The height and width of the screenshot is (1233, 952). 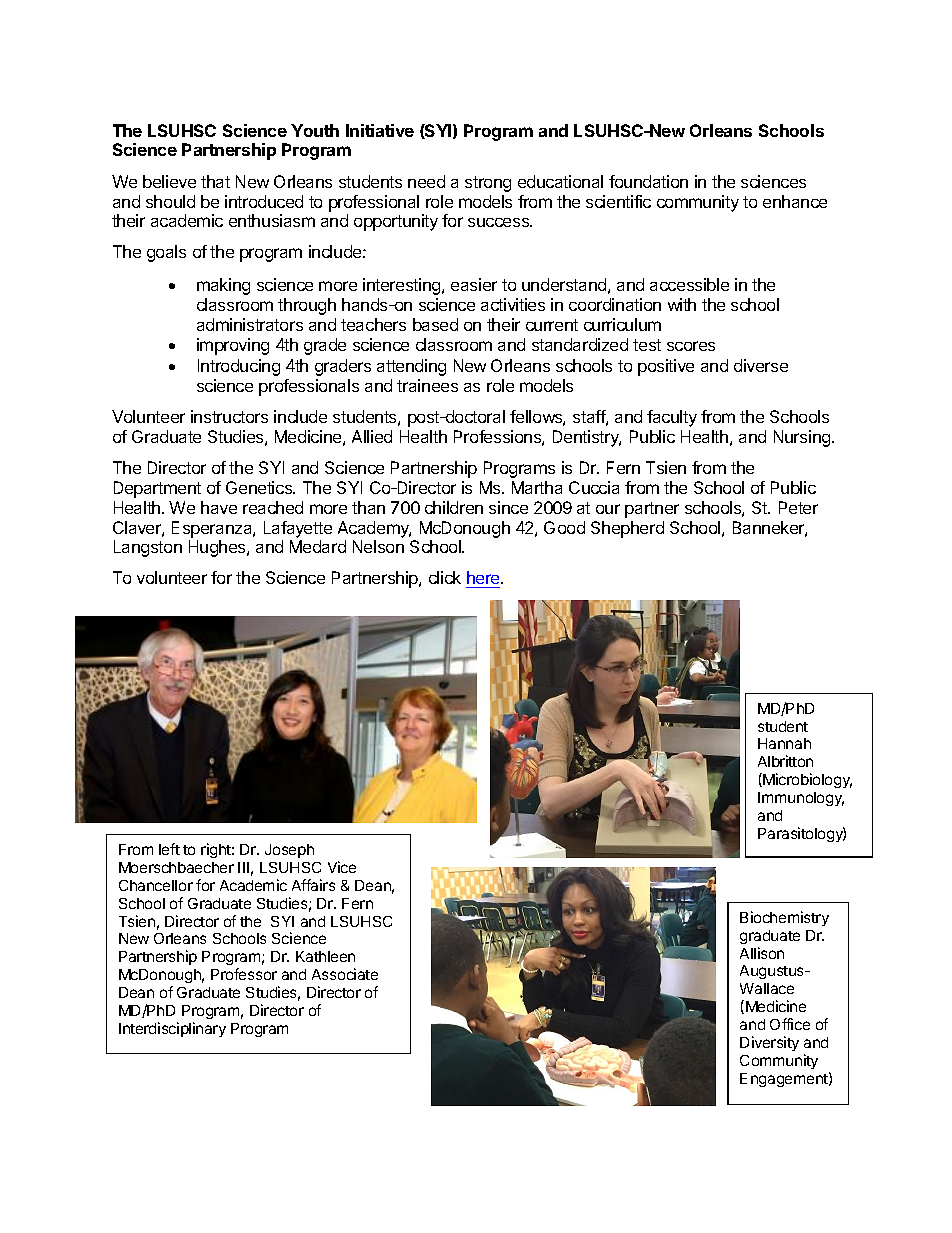 What do you see at coordinates (488, 184) in the screenshot?
I see `strong` at bounding box center [488, 184].
